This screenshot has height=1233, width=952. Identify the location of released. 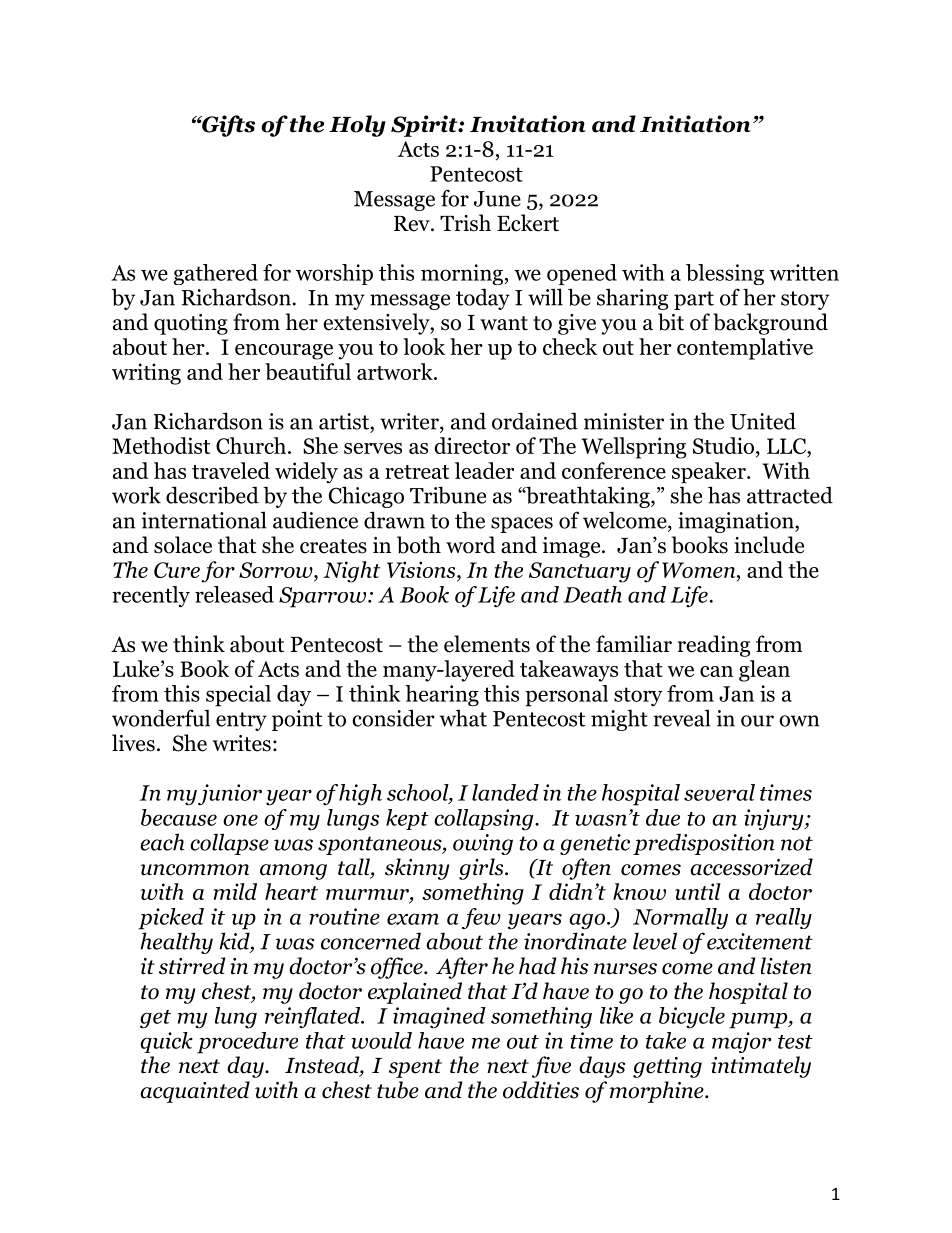
(234, 594).
